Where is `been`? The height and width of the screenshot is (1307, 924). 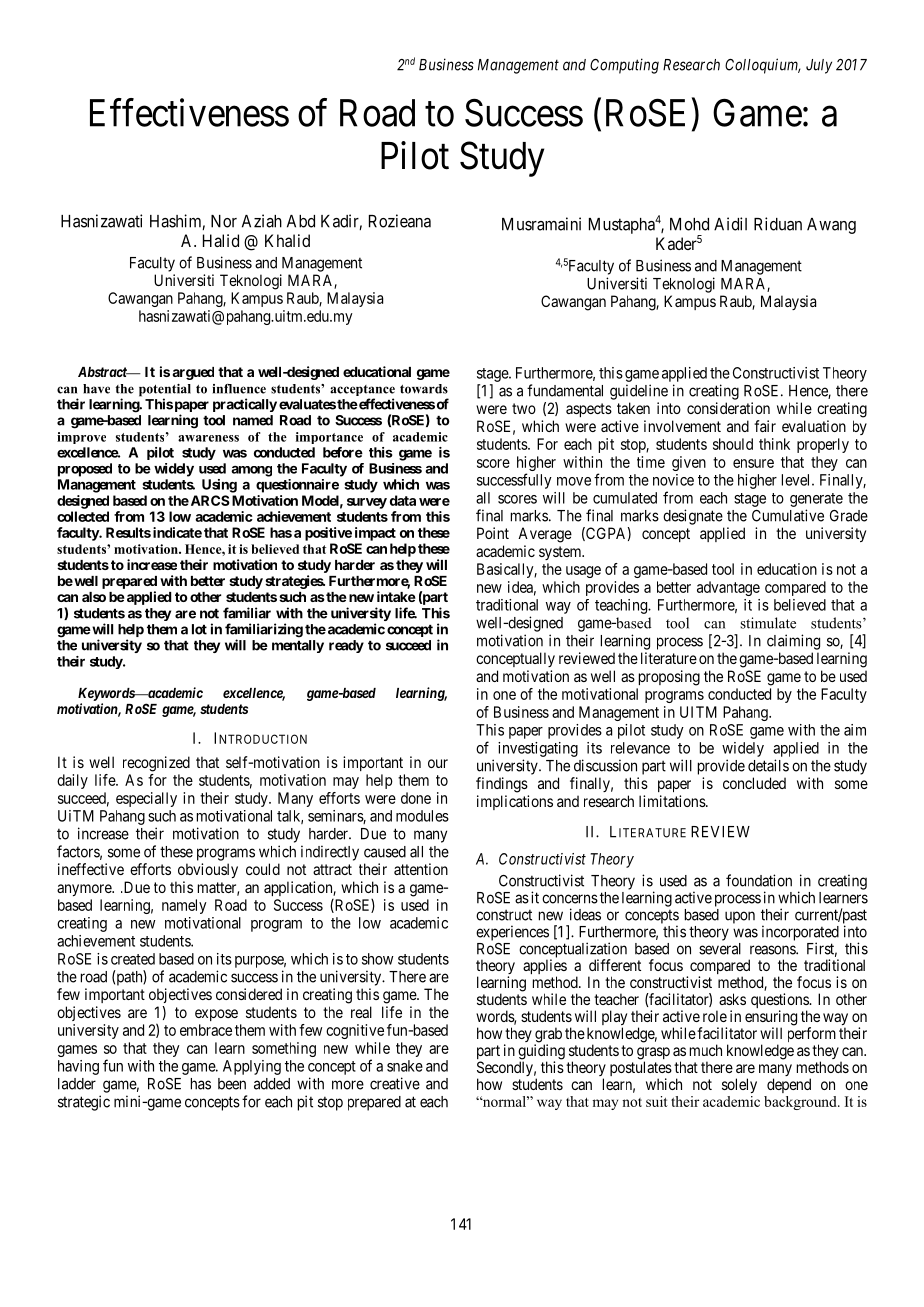
been is located at coordinates (232, 1084).
